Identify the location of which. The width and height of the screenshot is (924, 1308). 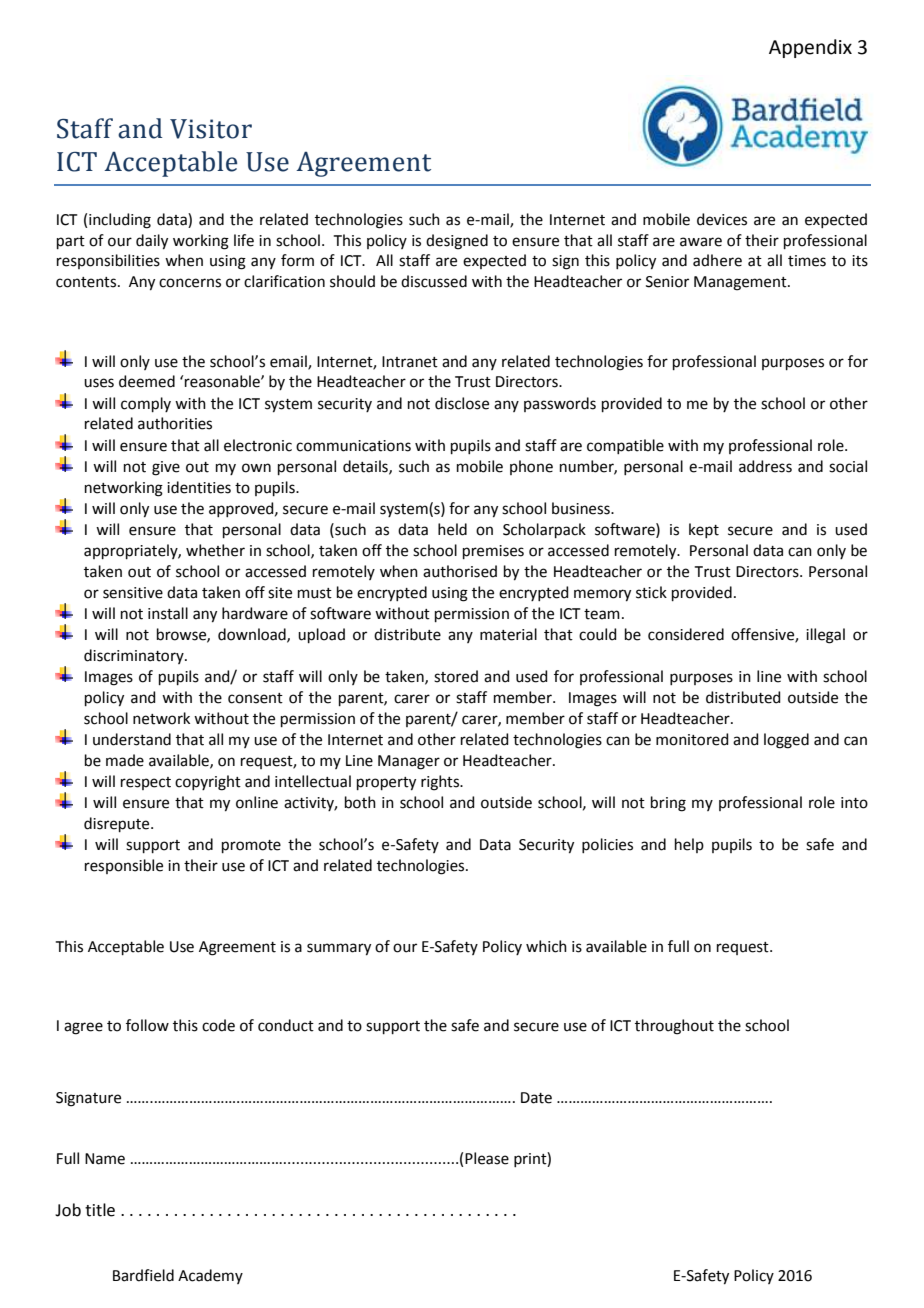
(546, 946).
